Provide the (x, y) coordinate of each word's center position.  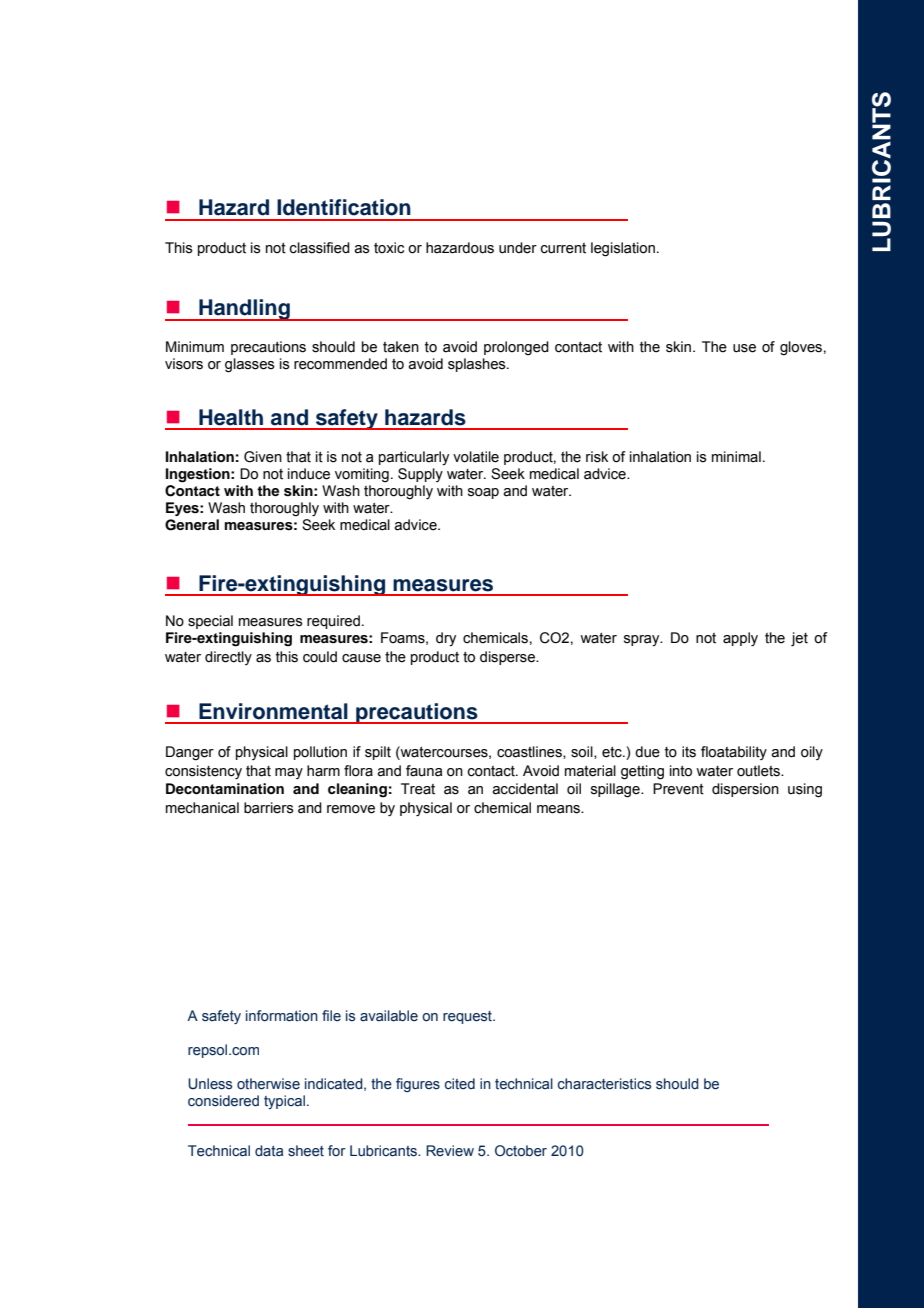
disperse (508, 658)
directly (228, 658)
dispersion (745, 790)
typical (284, 1102)
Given (263, 457)
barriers (269, 808)
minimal (736, 457)
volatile (476, 457)
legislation (623, 249)
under (518, 248)
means (559, 809)
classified (320, 248)
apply (740, 639)
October (521, 1151)
